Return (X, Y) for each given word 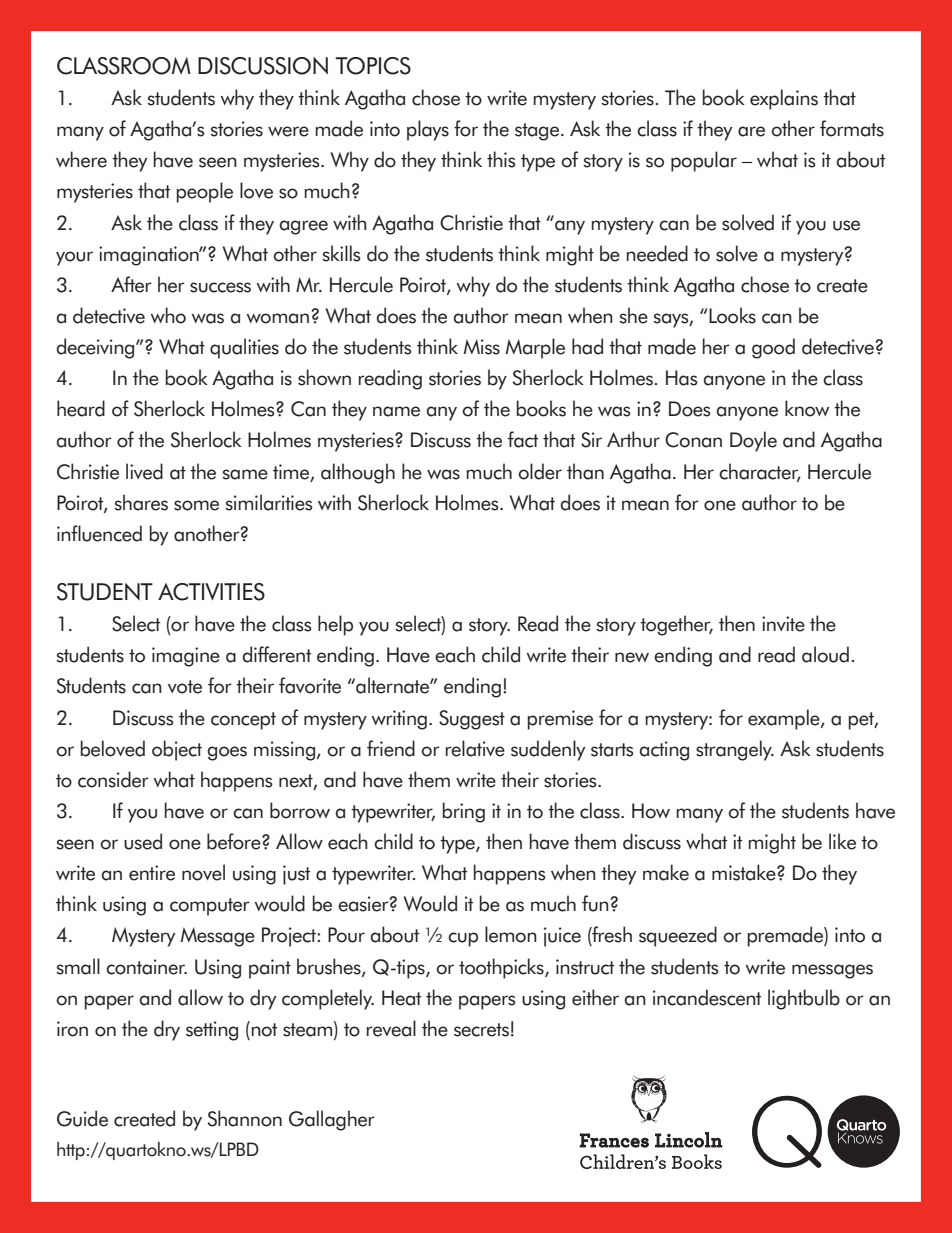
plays (428, 130)
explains (784, 99)
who (168, 315)
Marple (535, 348)
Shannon (245, 1118)
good (773, 348)
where (81, 159)
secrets (481, 1030)
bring (464, 812)
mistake (745, 872)
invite (783, 624)
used (143, 841)
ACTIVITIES (211, 592)
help (335, 625)
